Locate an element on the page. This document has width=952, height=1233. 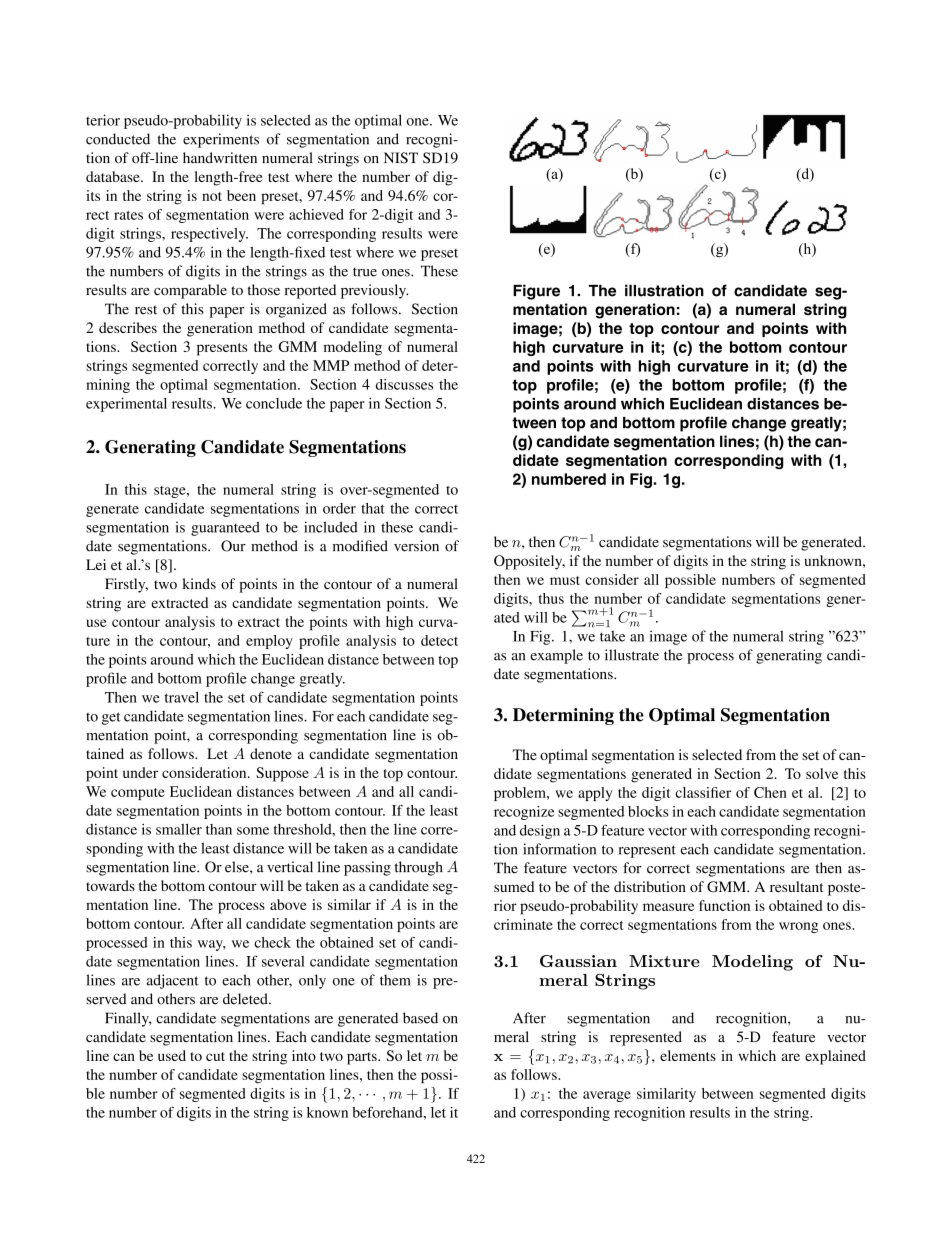
that is located at coordinates (373, 508).
